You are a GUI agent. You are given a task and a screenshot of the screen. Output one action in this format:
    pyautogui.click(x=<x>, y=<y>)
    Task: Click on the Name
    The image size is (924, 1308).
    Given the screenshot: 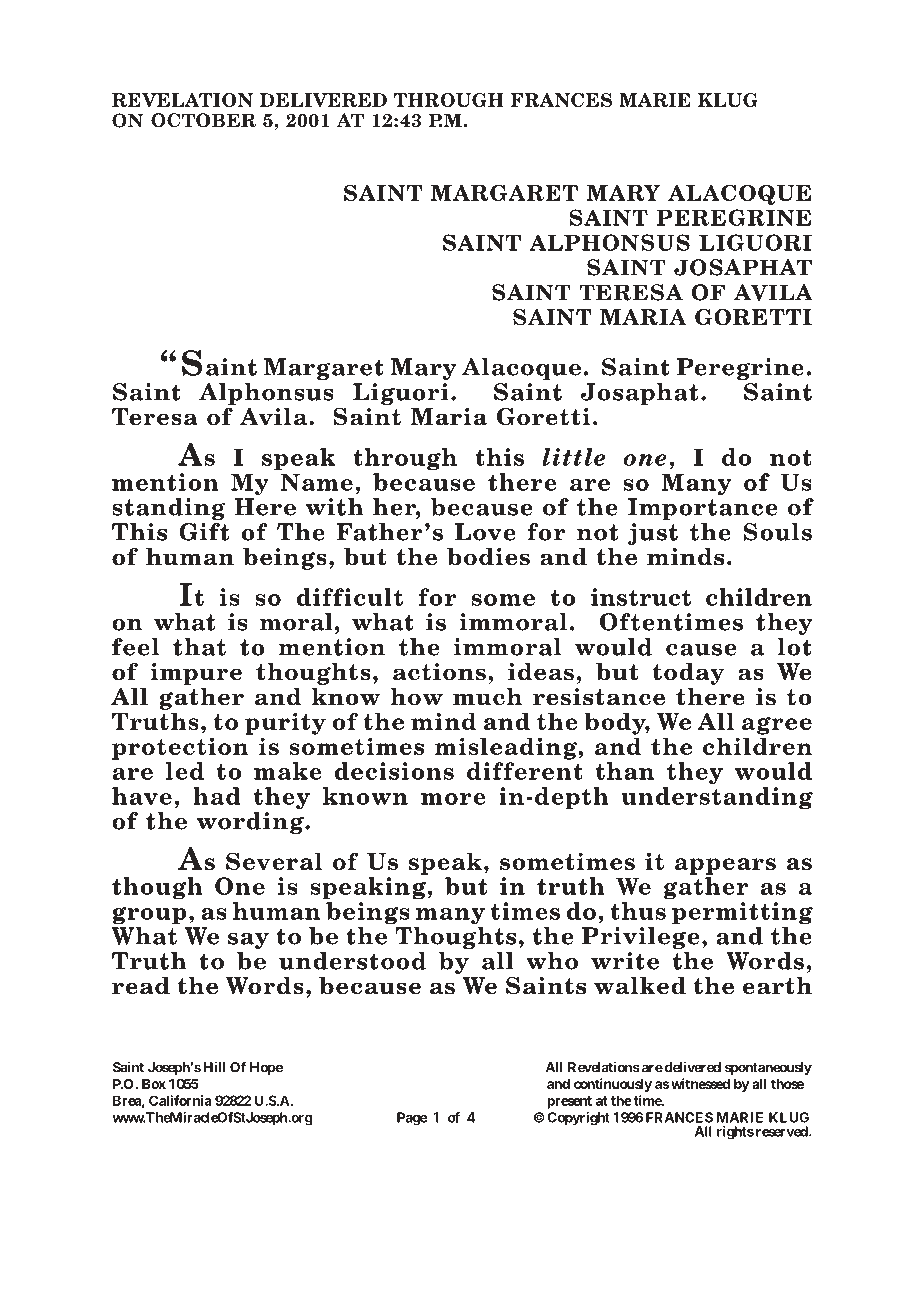 What is the action you would take?
    pyautogui.click(x=317, y=482)
